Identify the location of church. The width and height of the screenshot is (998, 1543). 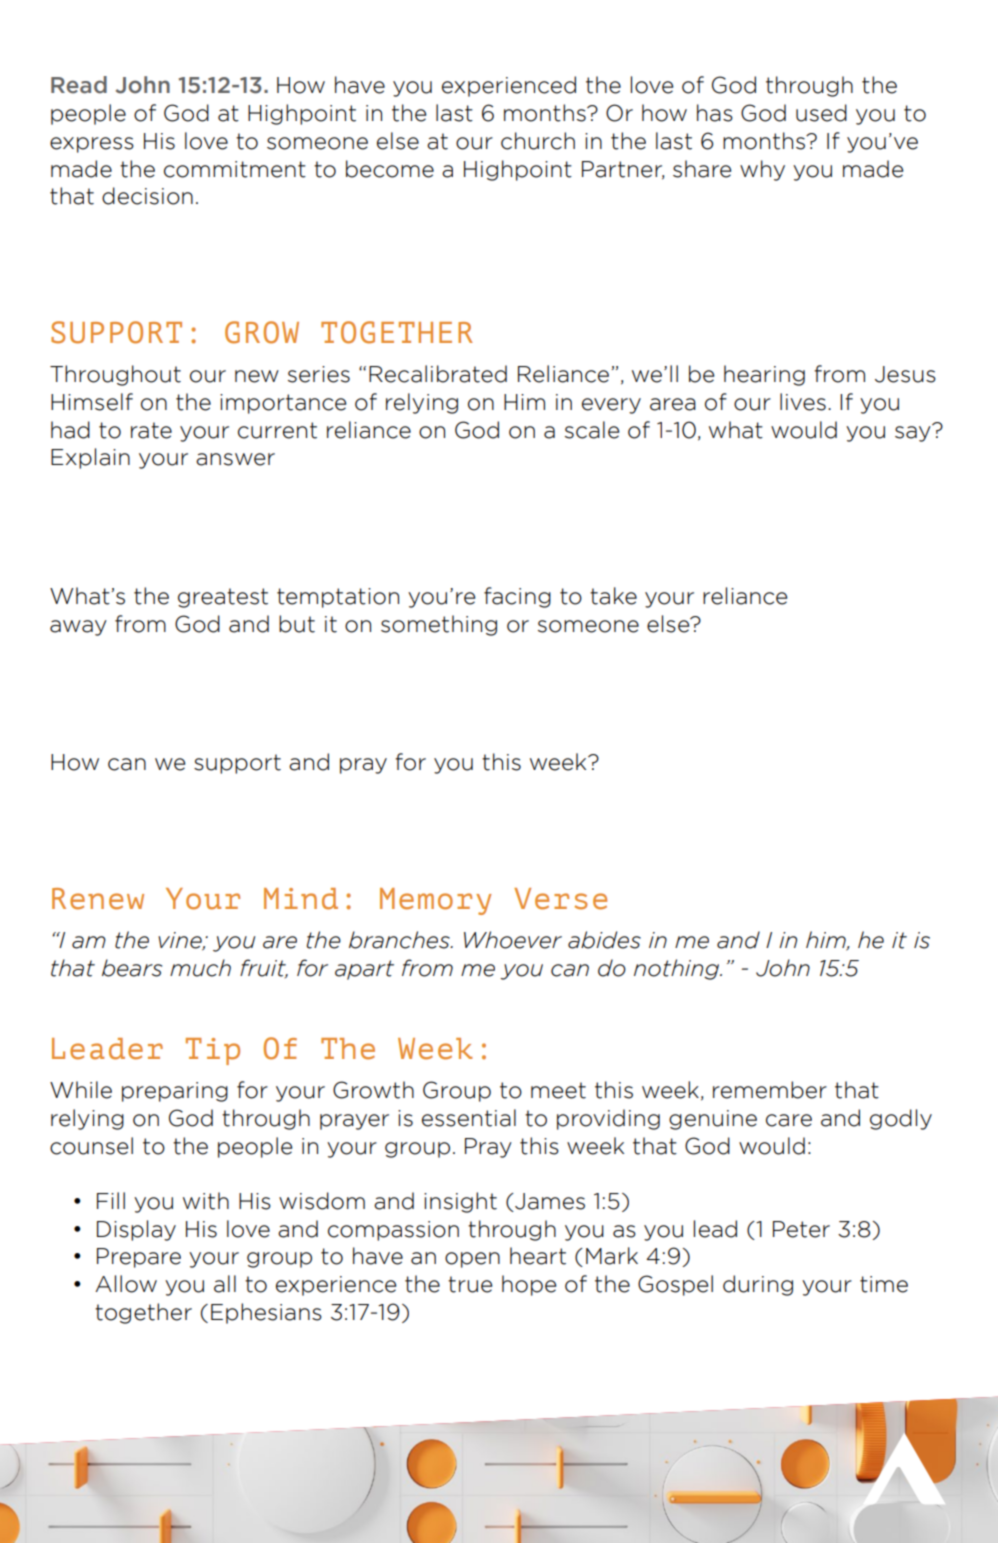
(538, 141).
